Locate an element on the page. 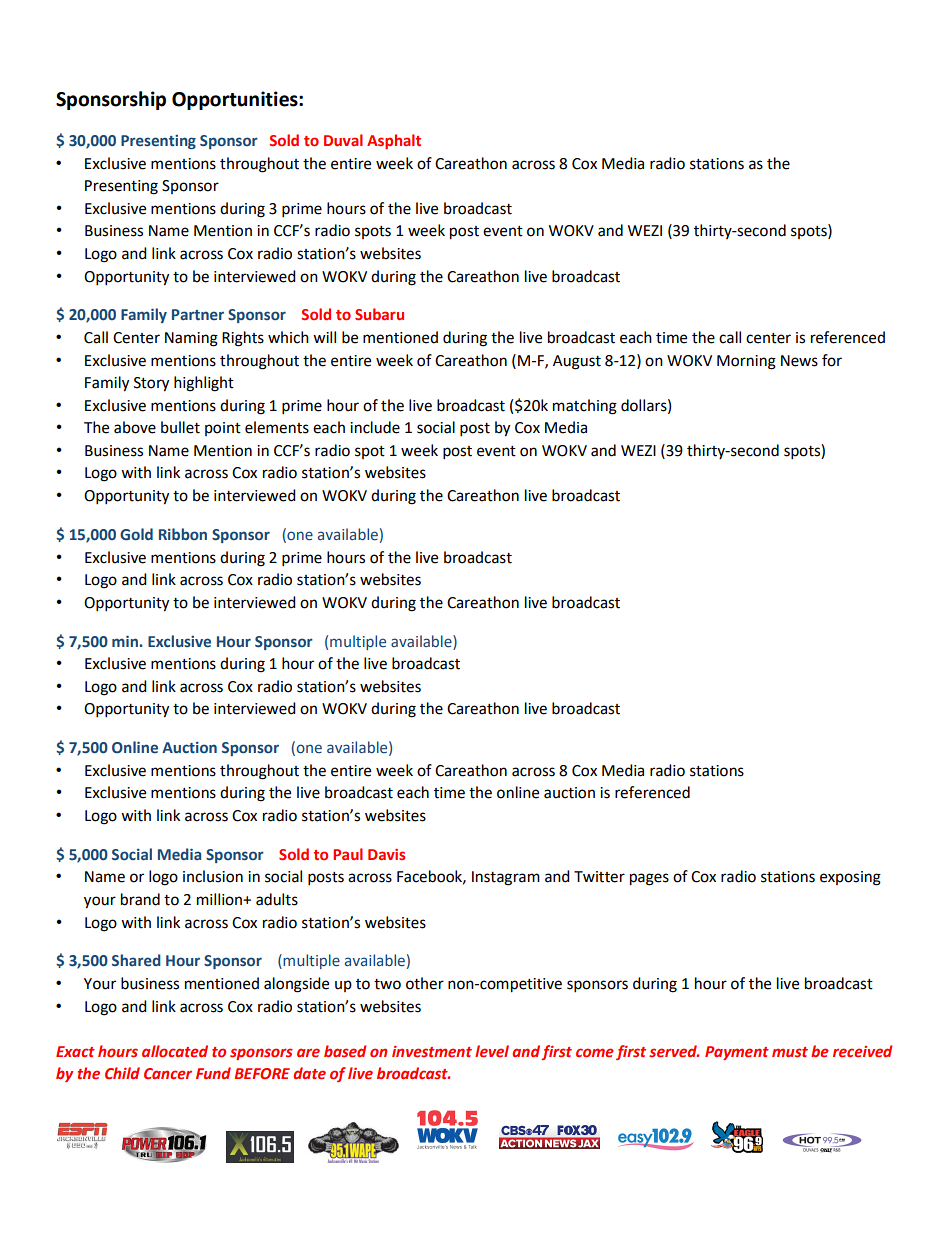 This document has width=952, height=1233. Gold is located at coordinates (136, 534).
